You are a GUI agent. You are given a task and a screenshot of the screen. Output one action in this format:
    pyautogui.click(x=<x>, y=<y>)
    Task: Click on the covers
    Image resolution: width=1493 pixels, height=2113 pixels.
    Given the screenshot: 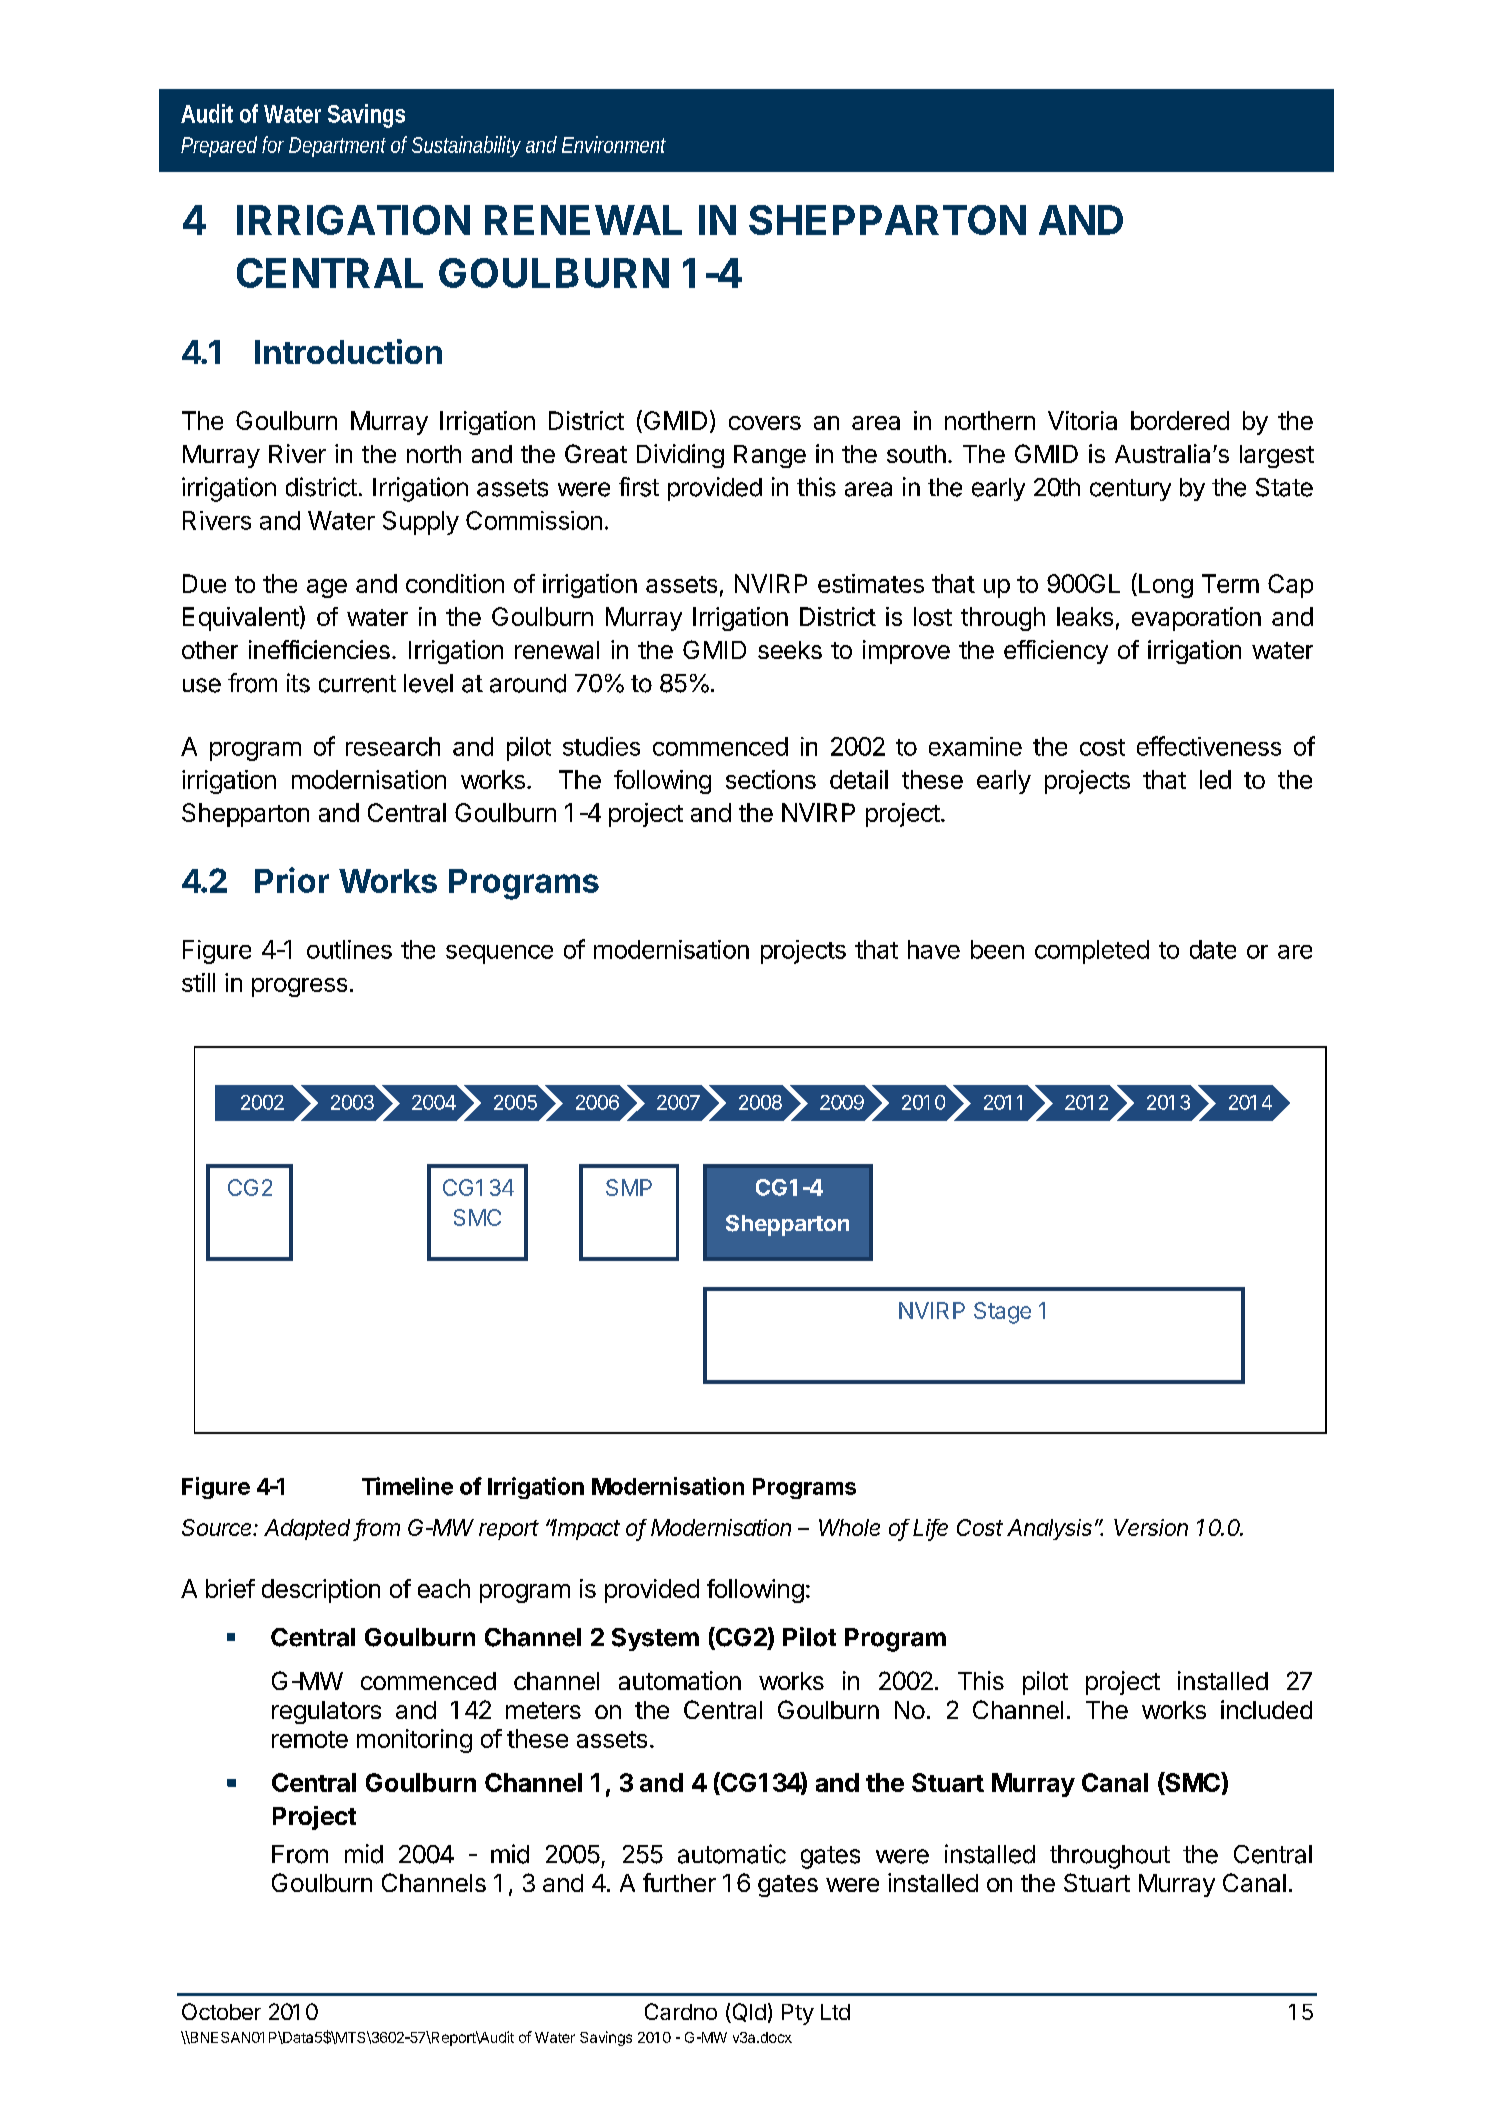 What is the action you would take?
    pyautogui.click(x=765, y=423)
